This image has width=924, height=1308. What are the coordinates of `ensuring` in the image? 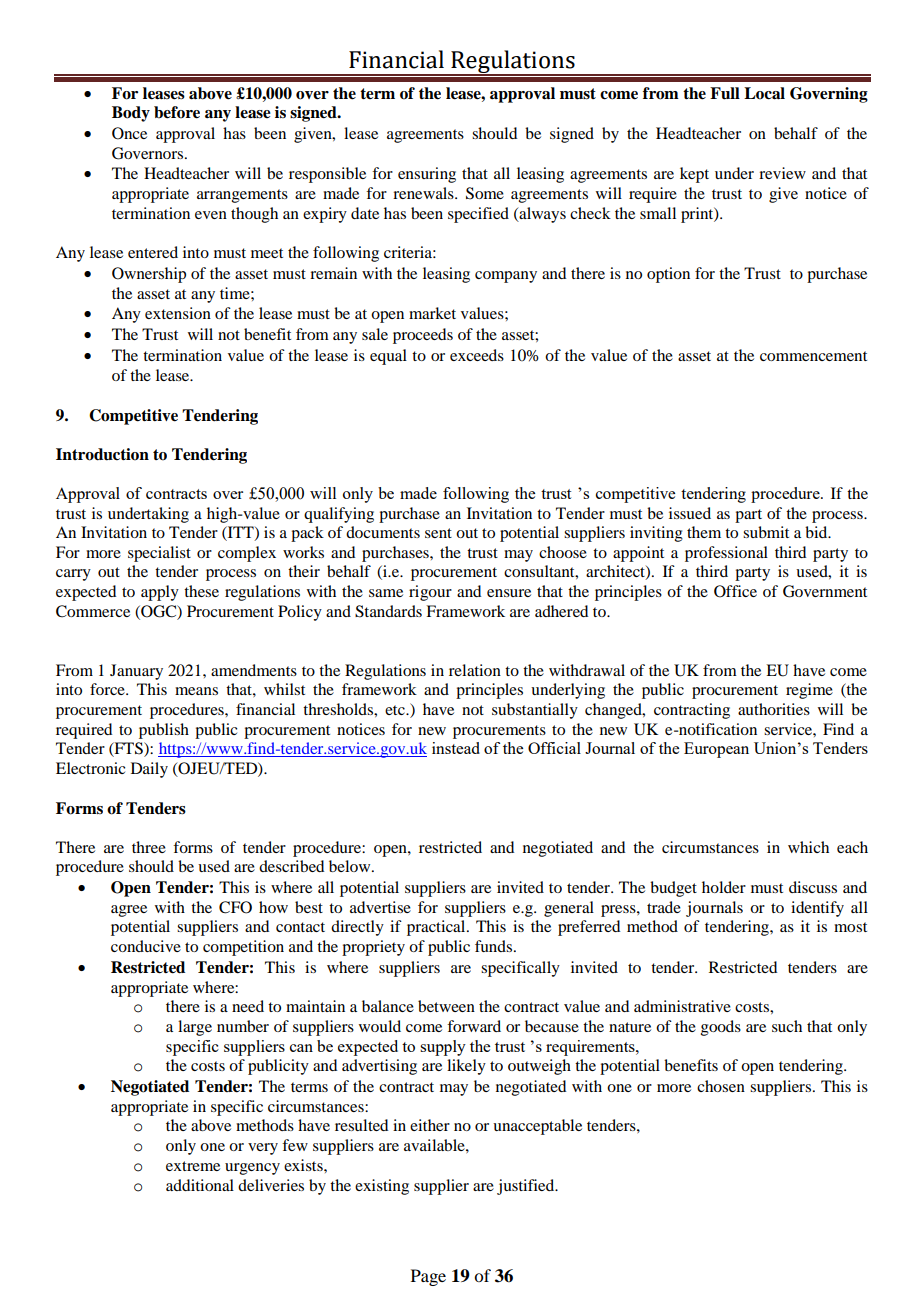 It's located at (427, 175).
